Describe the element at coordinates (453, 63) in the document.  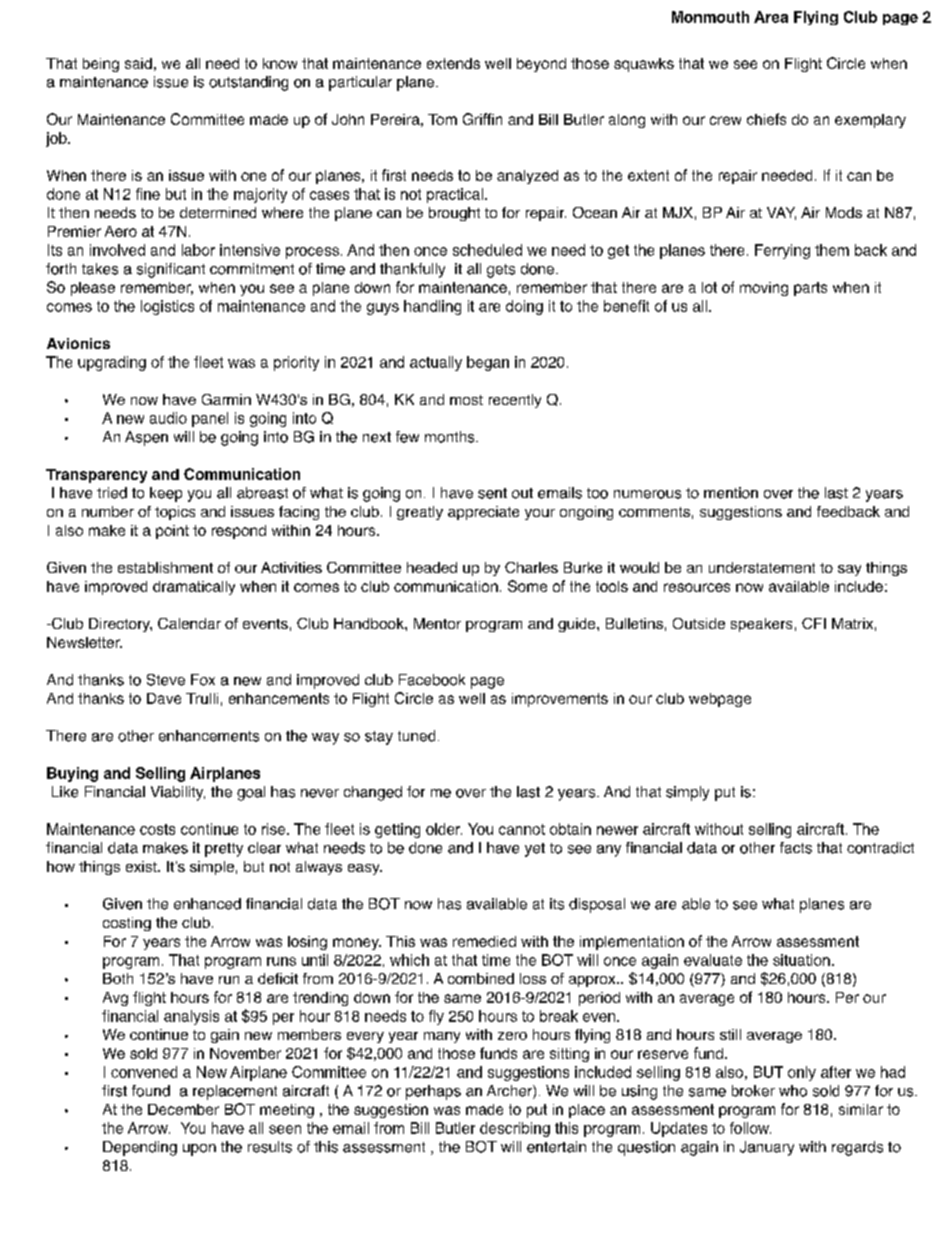
I see `extends` at that location.
